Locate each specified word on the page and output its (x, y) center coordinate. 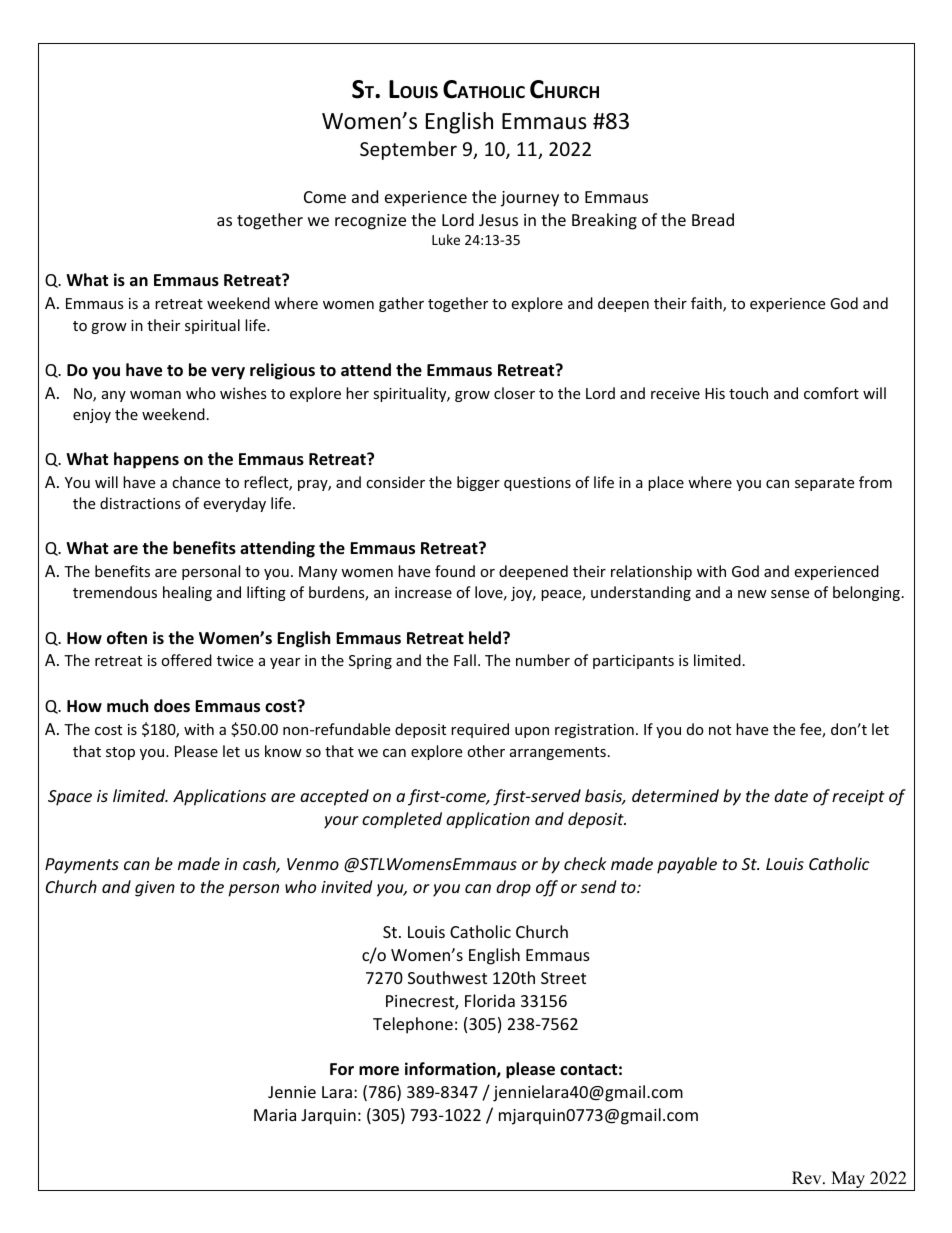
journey (530, 199)
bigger (478, 483)
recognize (370, 222)
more (379, 1071)
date (791, 795)
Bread (713, 219)
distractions (140, 503)
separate (824, 484)
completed (402, 820)
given (155, 889)
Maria (275, 1115)
